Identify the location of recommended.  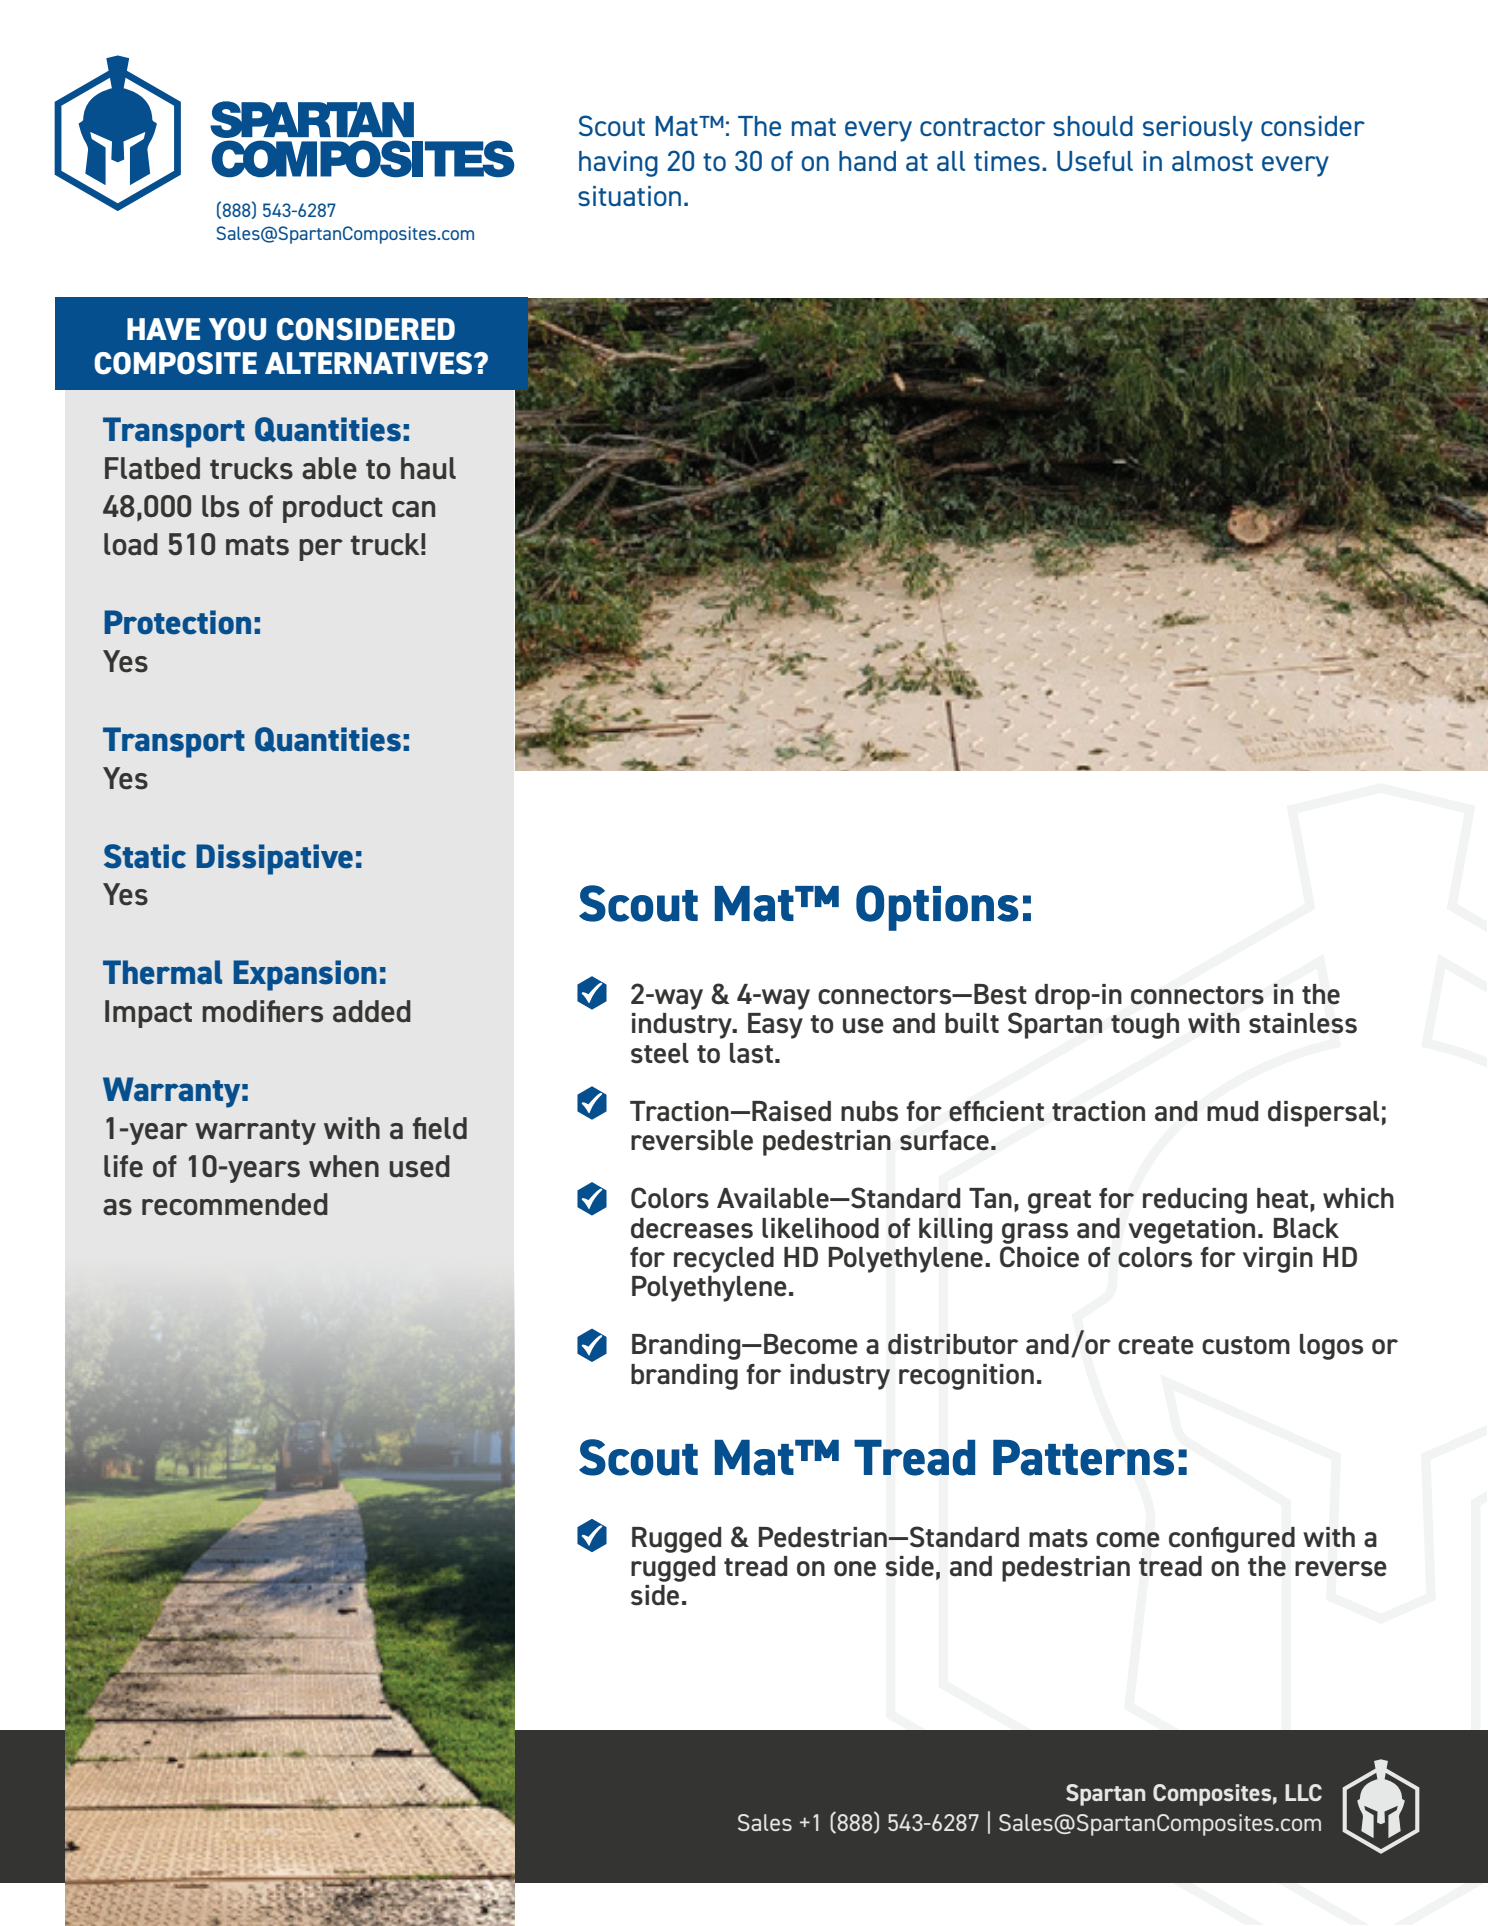
(235, 1204).
